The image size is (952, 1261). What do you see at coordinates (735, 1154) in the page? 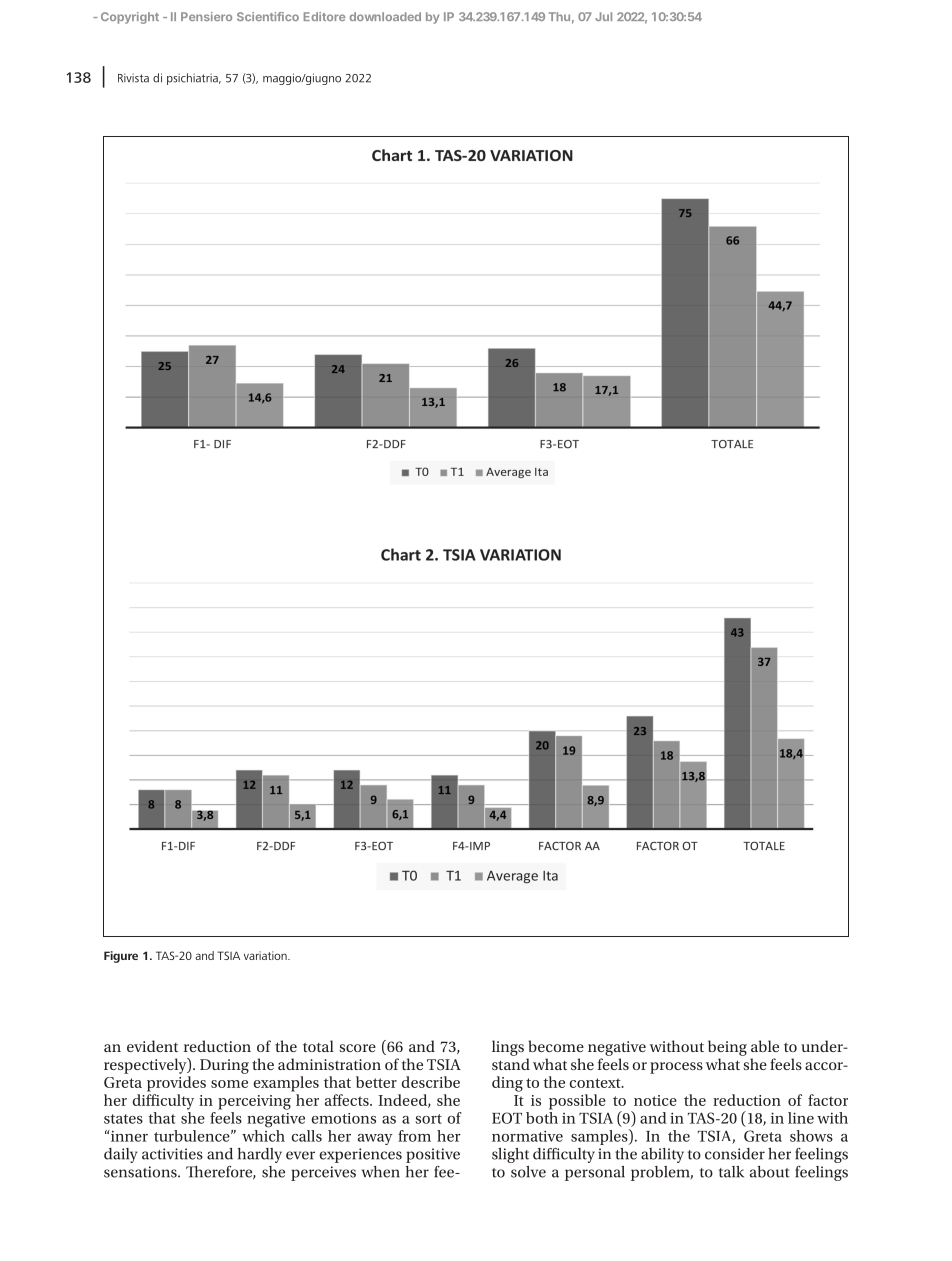
I see `consider` at bounding box center [735, 1154].
